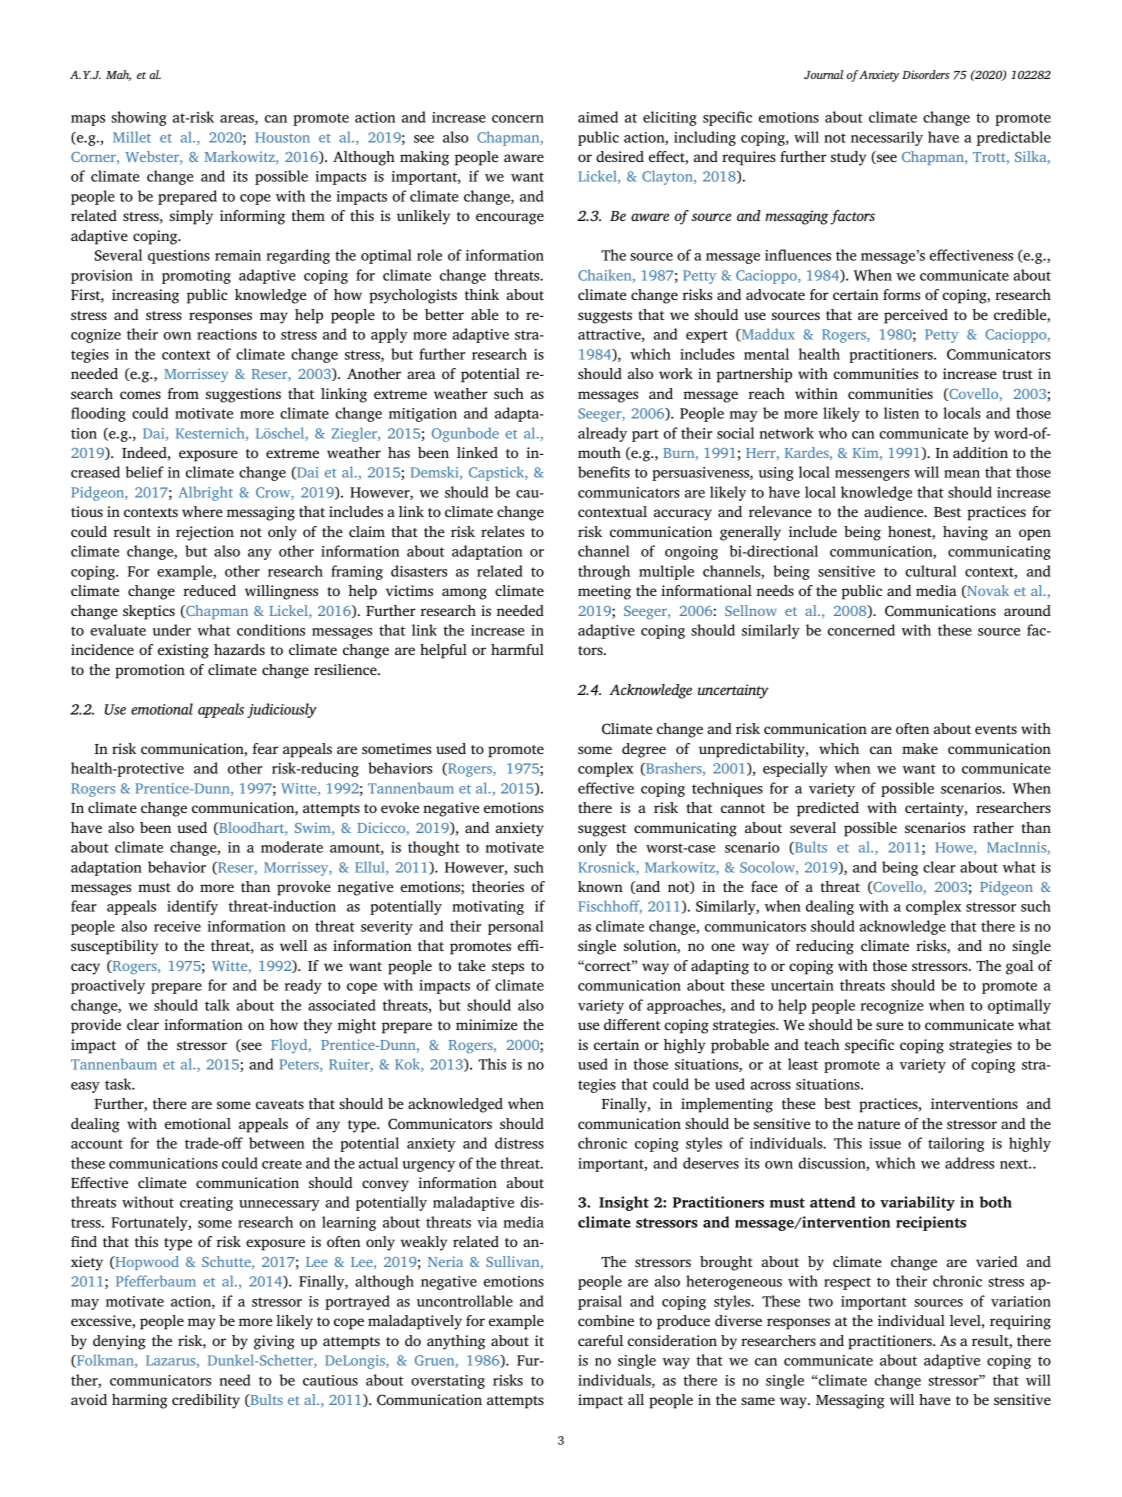 The width and height of the document is (1122, 1497). I want to click on judiciously, so click(282, 710).
